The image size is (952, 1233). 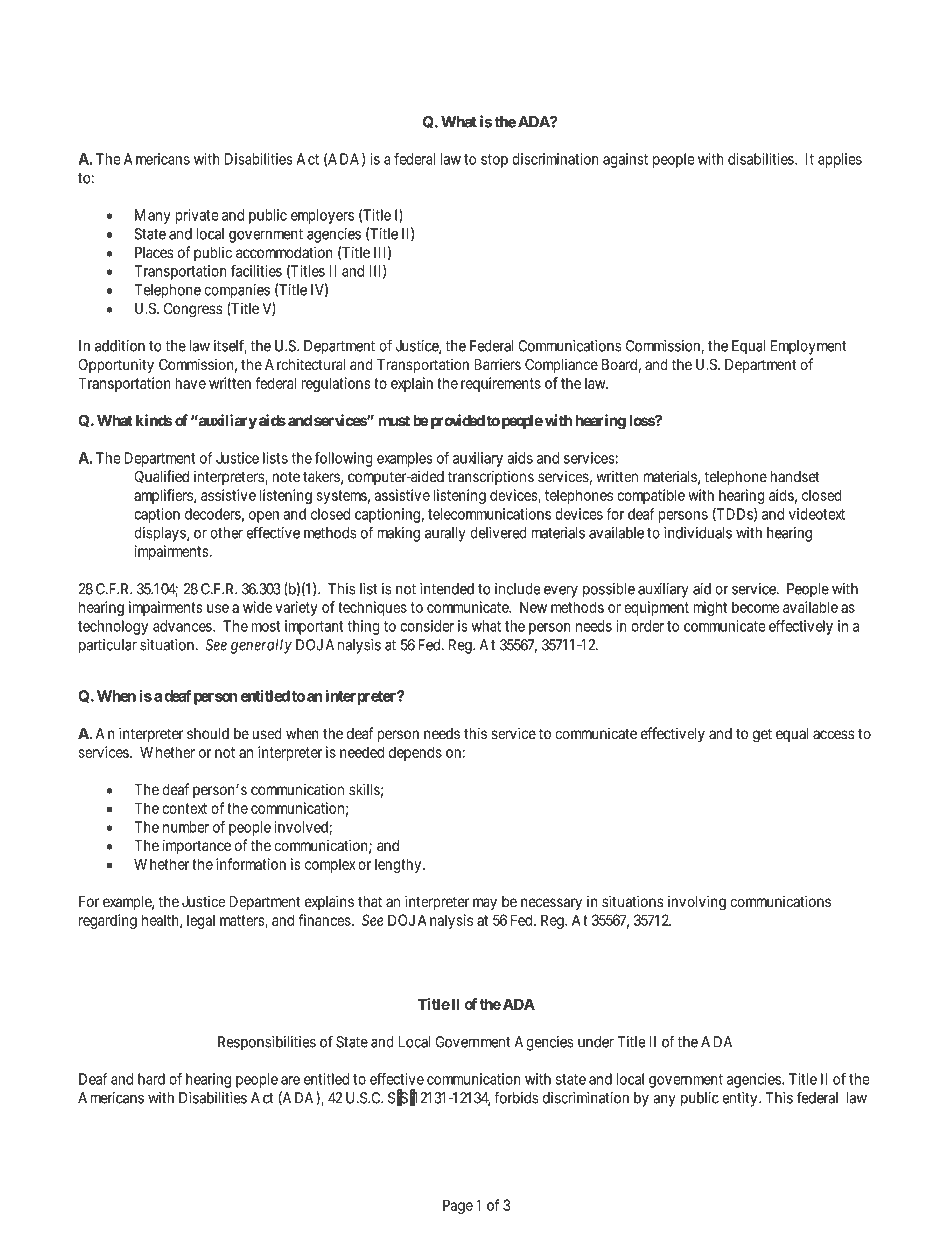 What do you see at coordinates (201, 922) in the document?
I see `legal` at bounding box center [201, 922].
